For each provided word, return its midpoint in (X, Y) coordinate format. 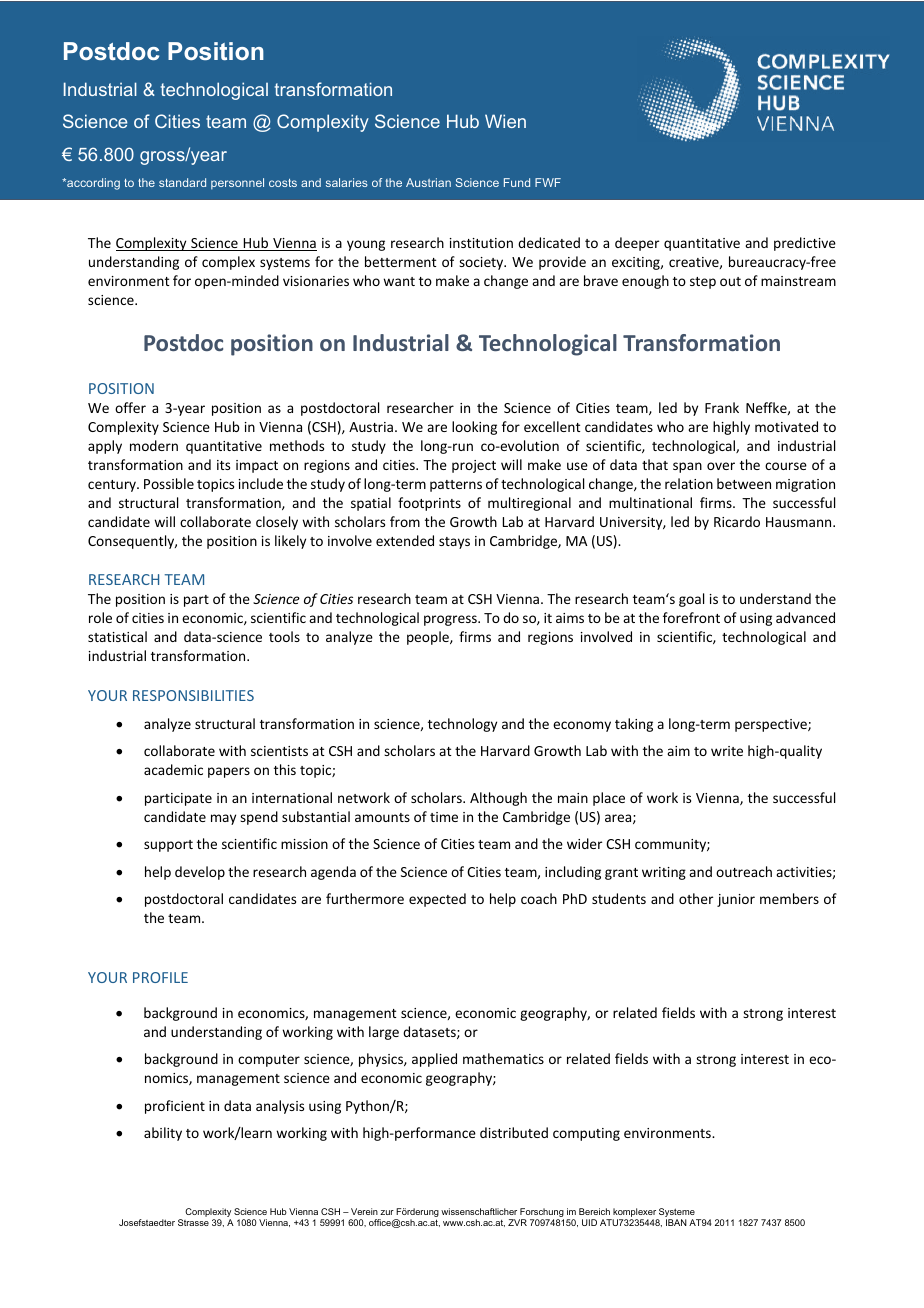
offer (130, 407)
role (100, 617)
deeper (637, 244)
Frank (722, 407)
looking (474, 428)
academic (173, 769)
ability (163, 1134)
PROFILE (160, 977)
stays (454, 543)
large (384, 1033)
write (727, 751)
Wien (505, 121)
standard (182, 182)
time (444, 817)
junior (736, 900)
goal (691, 600)
